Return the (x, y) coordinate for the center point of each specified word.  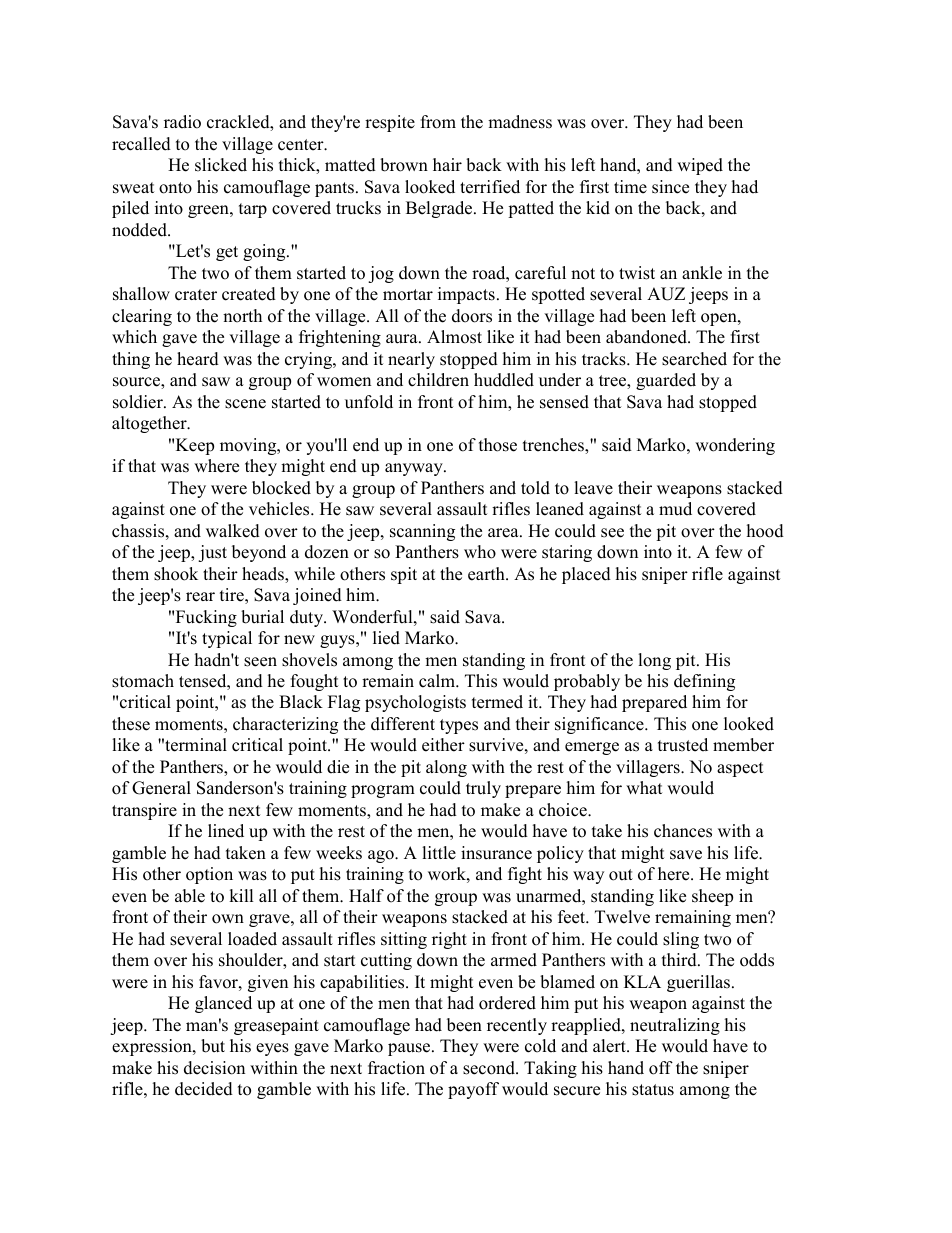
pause (410, 1049)
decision (214, 1068)
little (439, 853)
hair (447, 164)
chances (683, 831)
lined (226, 831)
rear (200, 597)
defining (704, 682)
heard (198, 359)
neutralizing (675, 1026)
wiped (700, 166)
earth (487, 574)
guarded (666, 381)
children (438, 380)
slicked (221, 165)
